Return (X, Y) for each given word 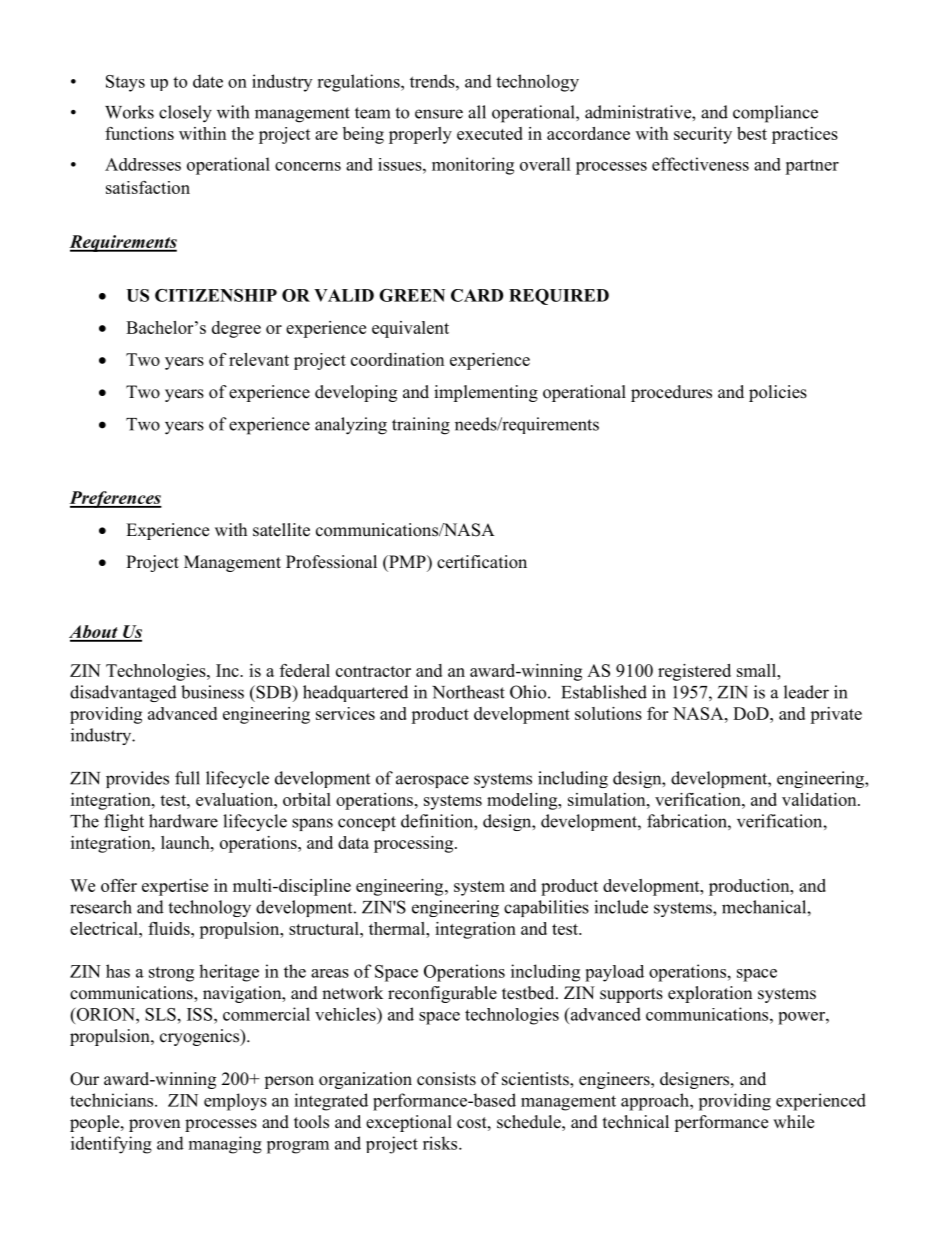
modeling (523, 801)
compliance (775, 114)
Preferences (116, 499)
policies (778, 393)
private (836, 715)
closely (185, 114)
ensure (439, 114)
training (421, 426)
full (187, 778)
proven (154, 1125)
